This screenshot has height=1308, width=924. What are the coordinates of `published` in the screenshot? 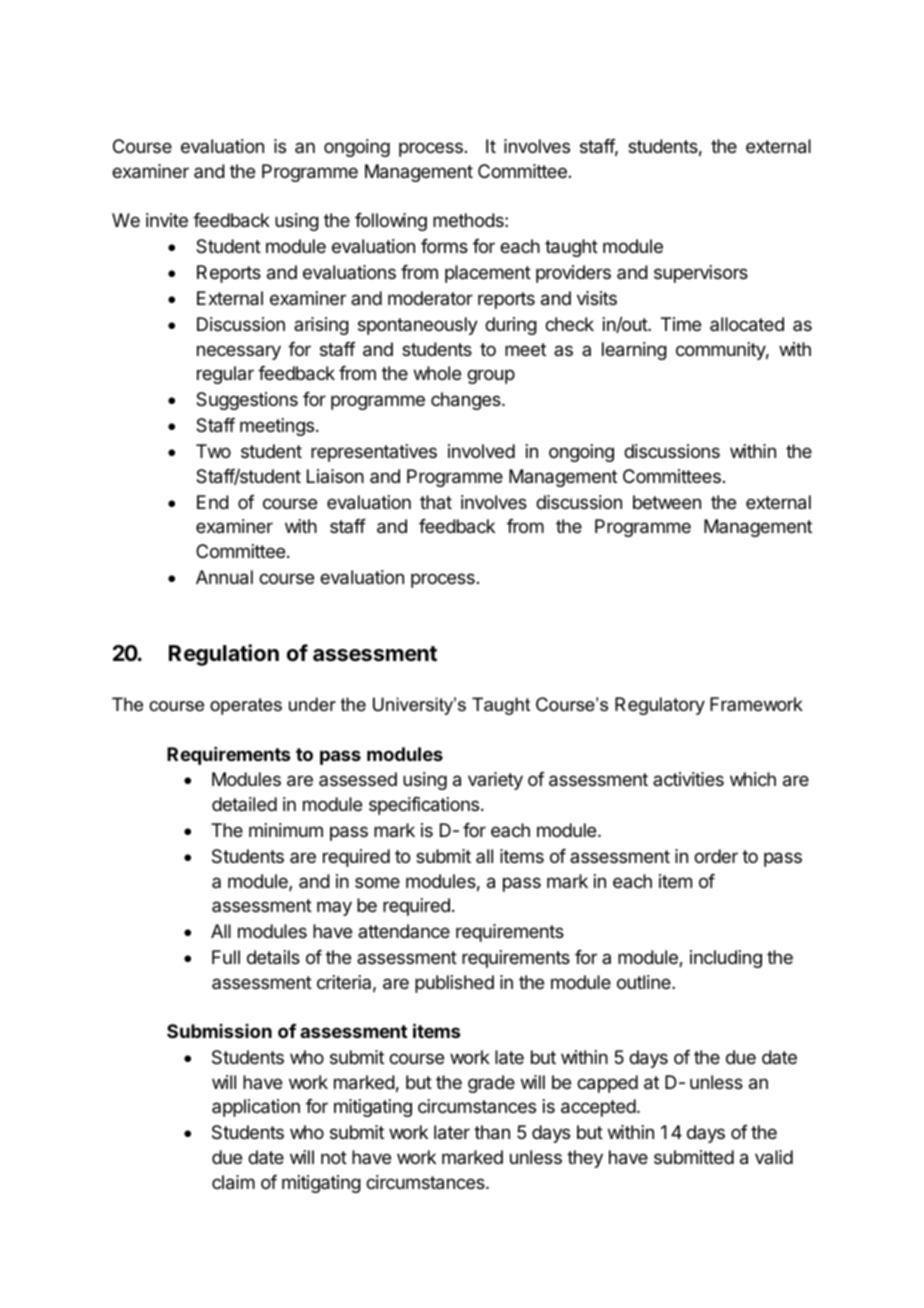 It's located at (454, 984).
